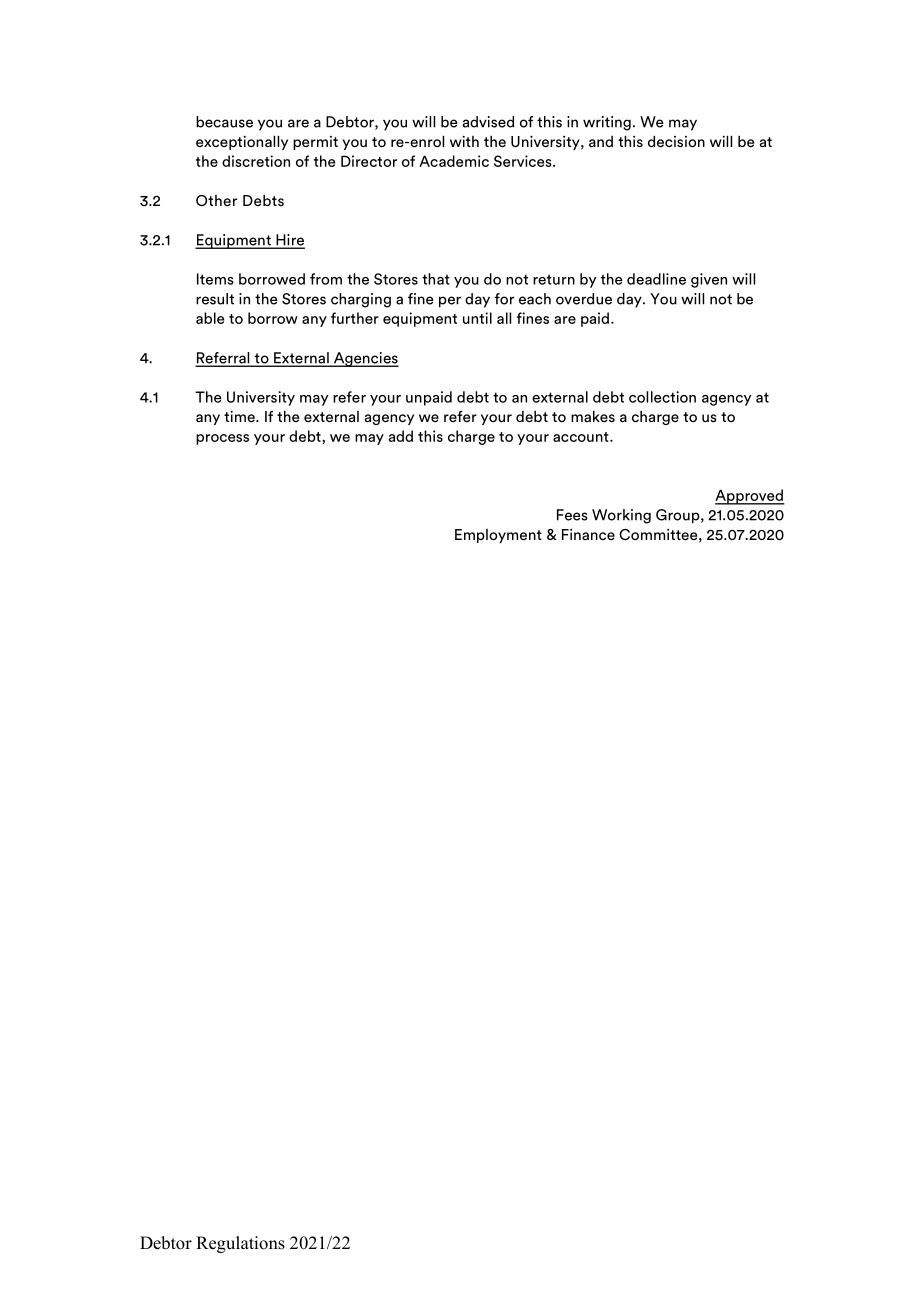 This screenshot has height=1308, width=924. What do you see at coordinates (401, 436) in the screenshot?
I see `add` at bounding box center [401, 436].
